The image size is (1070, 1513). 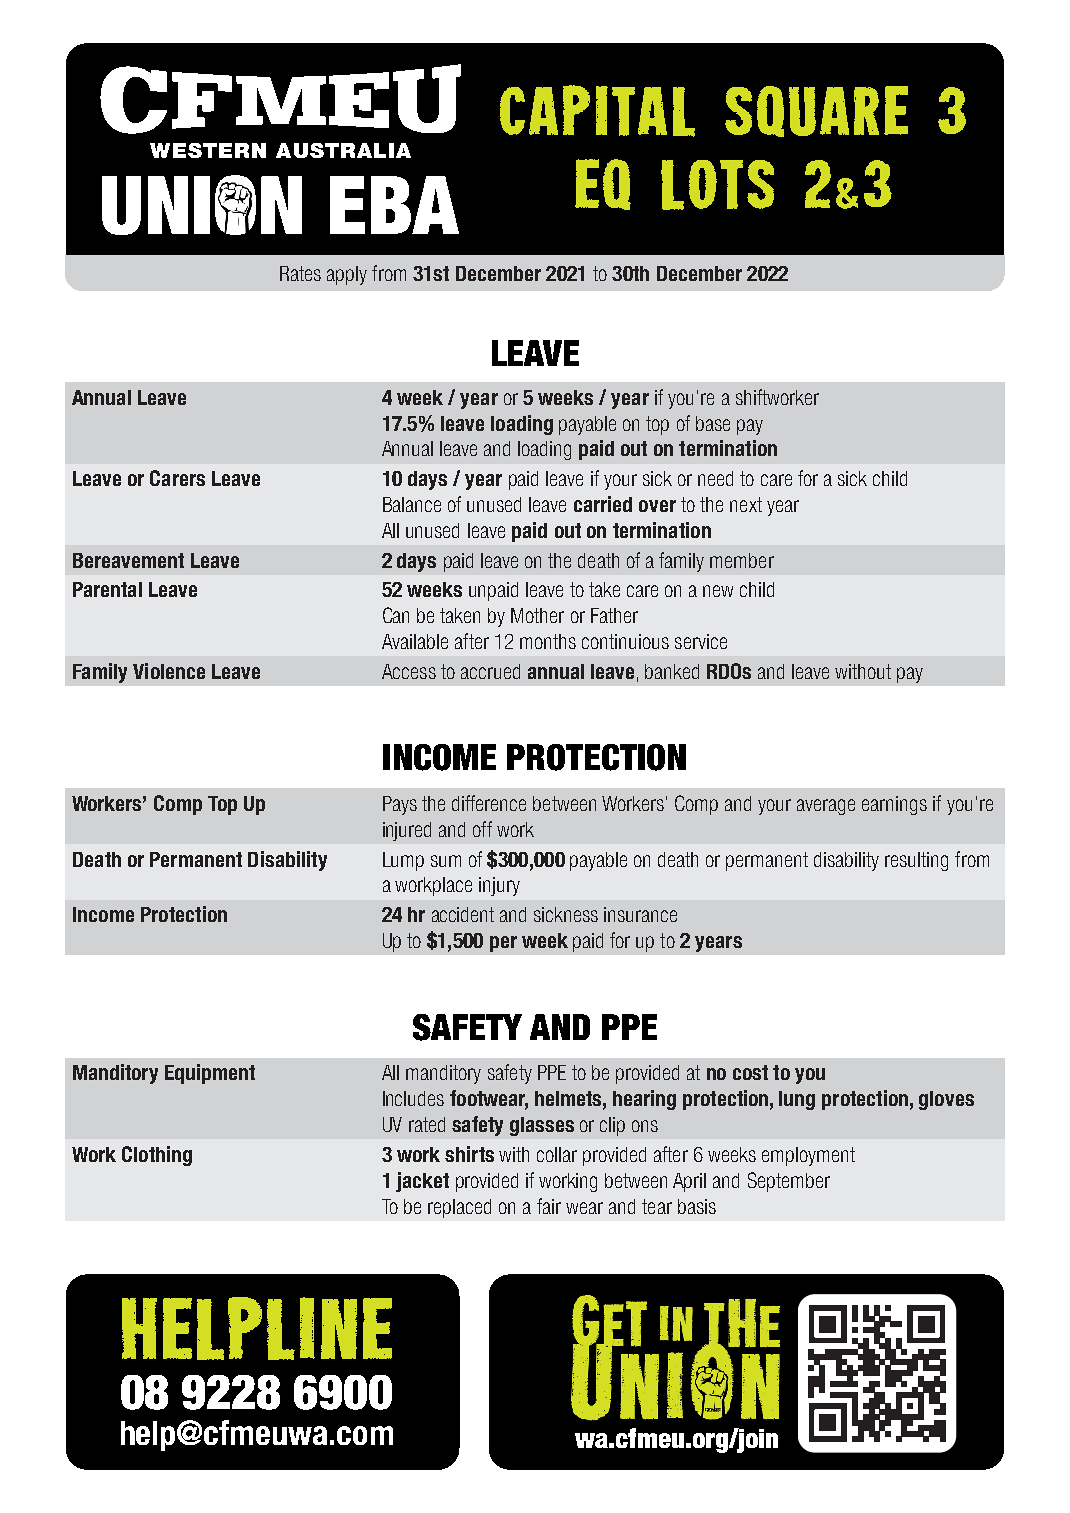 What do you see at coordinates (169, 671) in the image?
I see `Violence` at bounding box center [169, 671].
